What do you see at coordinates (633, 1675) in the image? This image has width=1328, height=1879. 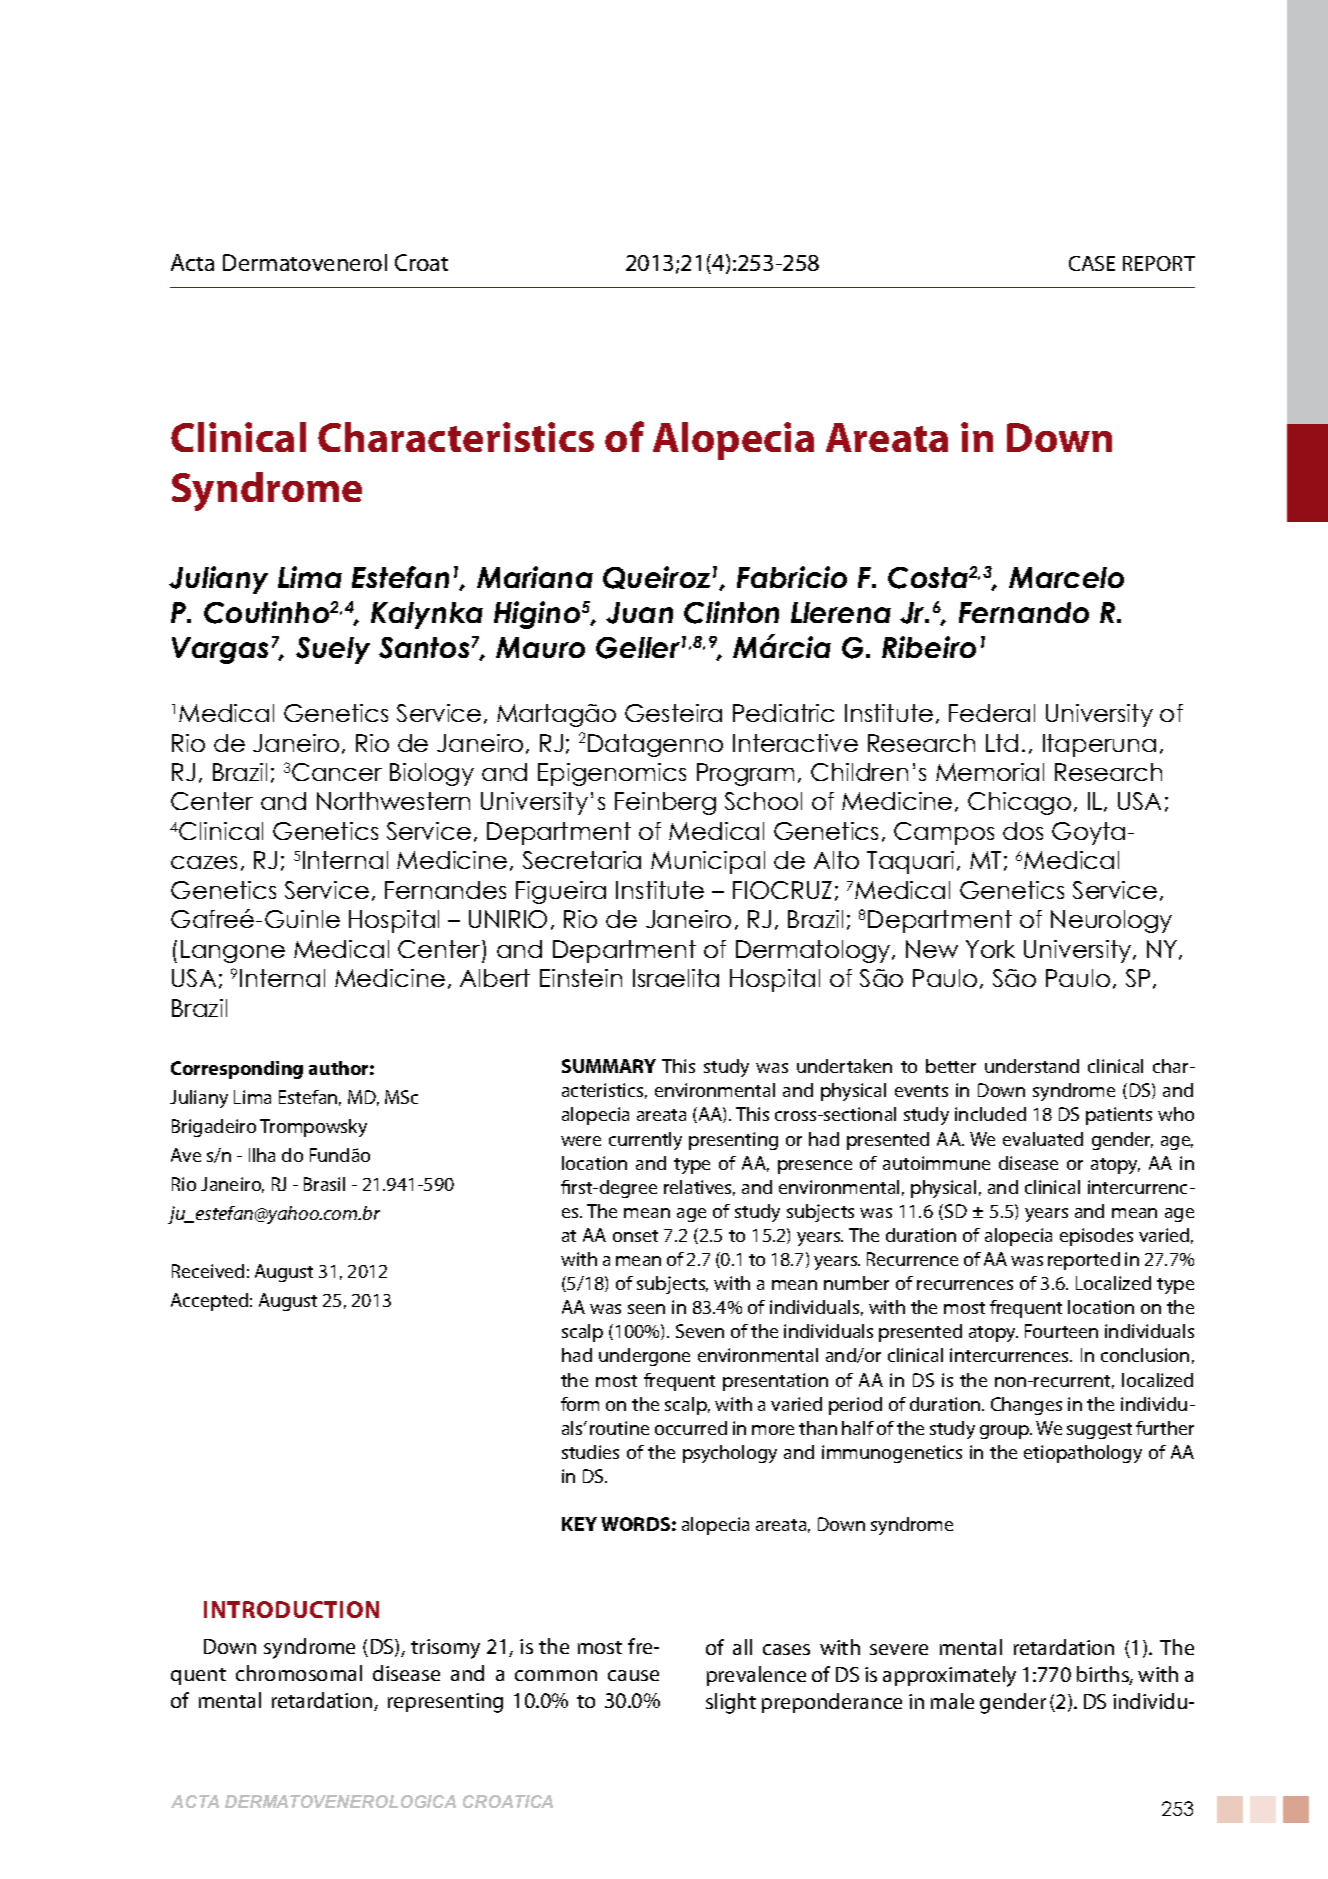 I see `cause` at bounding box center [633, 1675].
